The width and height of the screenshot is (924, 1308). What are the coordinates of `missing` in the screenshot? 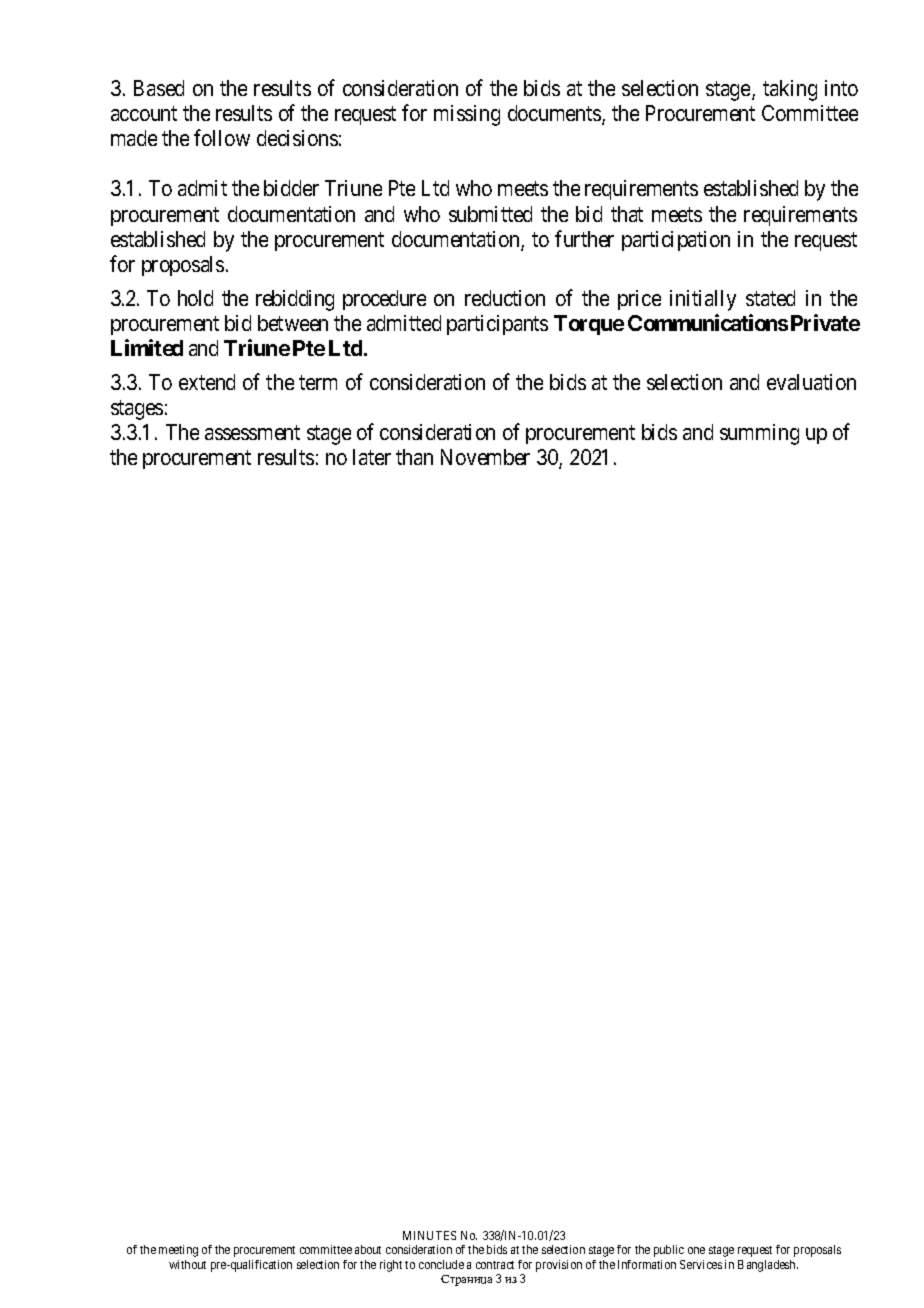 It's located at (467, 115).
